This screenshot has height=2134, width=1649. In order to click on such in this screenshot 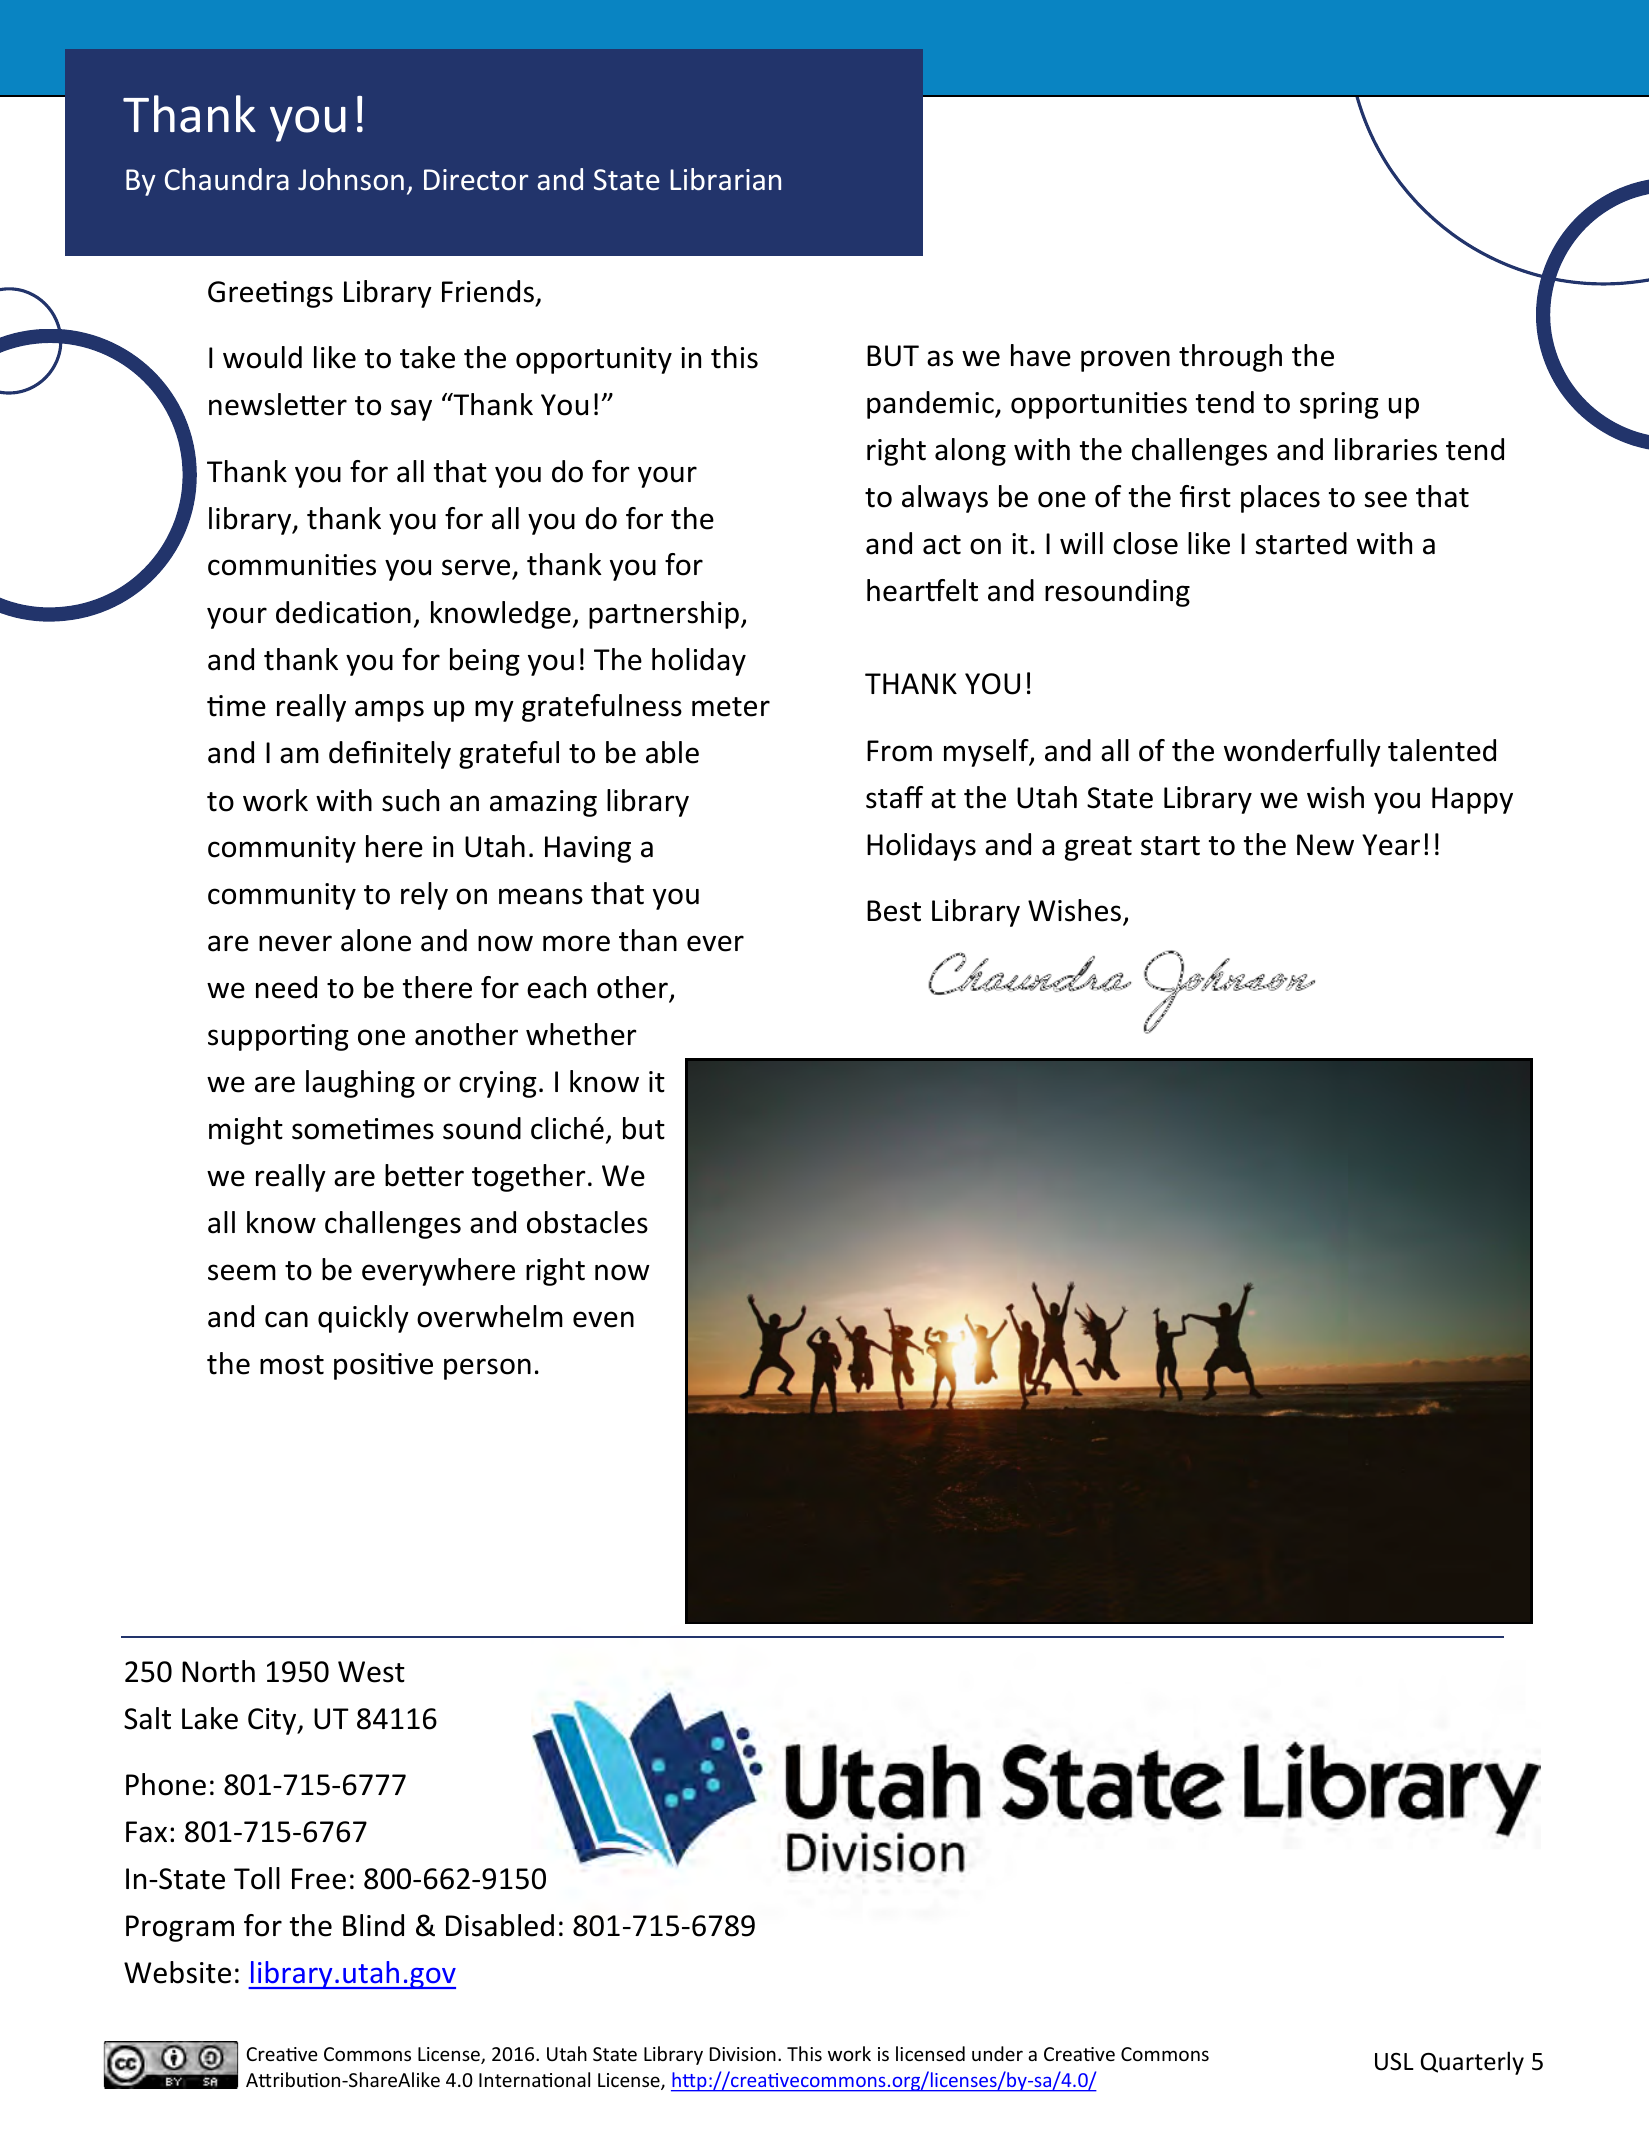, I will do `click(410, 800)`.
